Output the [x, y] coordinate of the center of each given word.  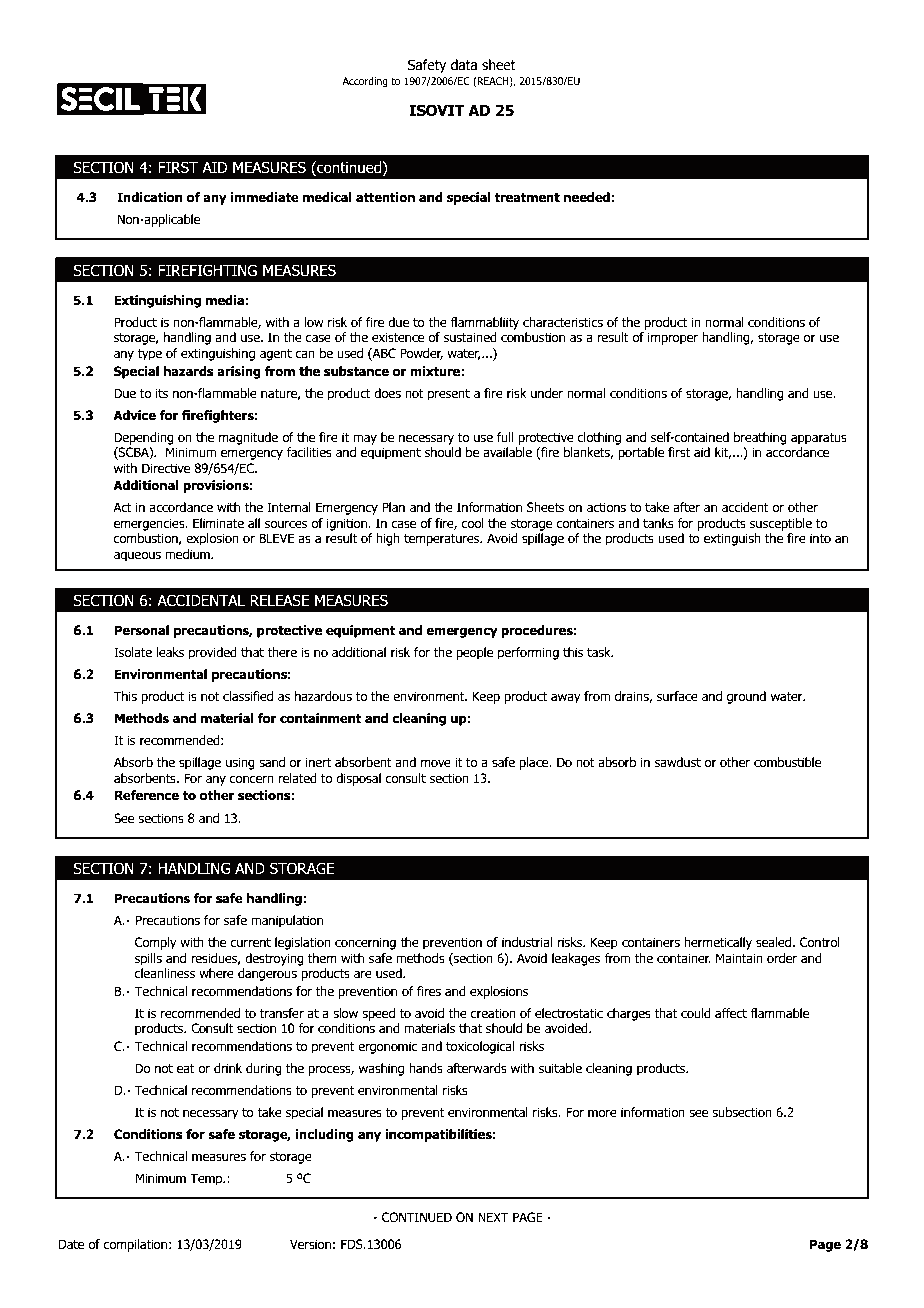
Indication [150, 197]
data [464, 64]
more [602, 1113]
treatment [527, 198]
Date [71, 1244]
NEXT [493, 1217]
